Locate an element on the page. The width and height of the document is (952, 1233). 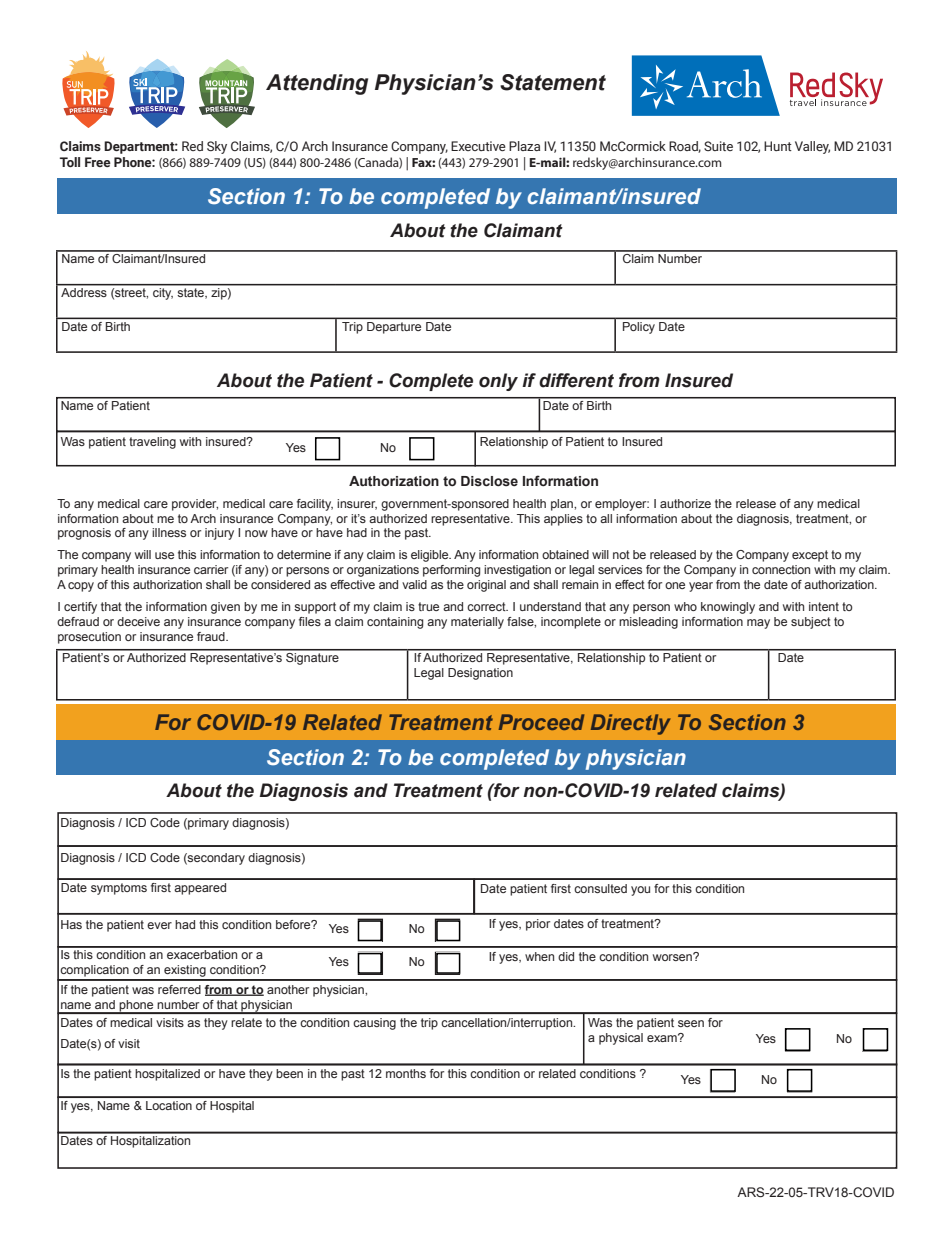
Suite is located at coordinates (718, 146).
